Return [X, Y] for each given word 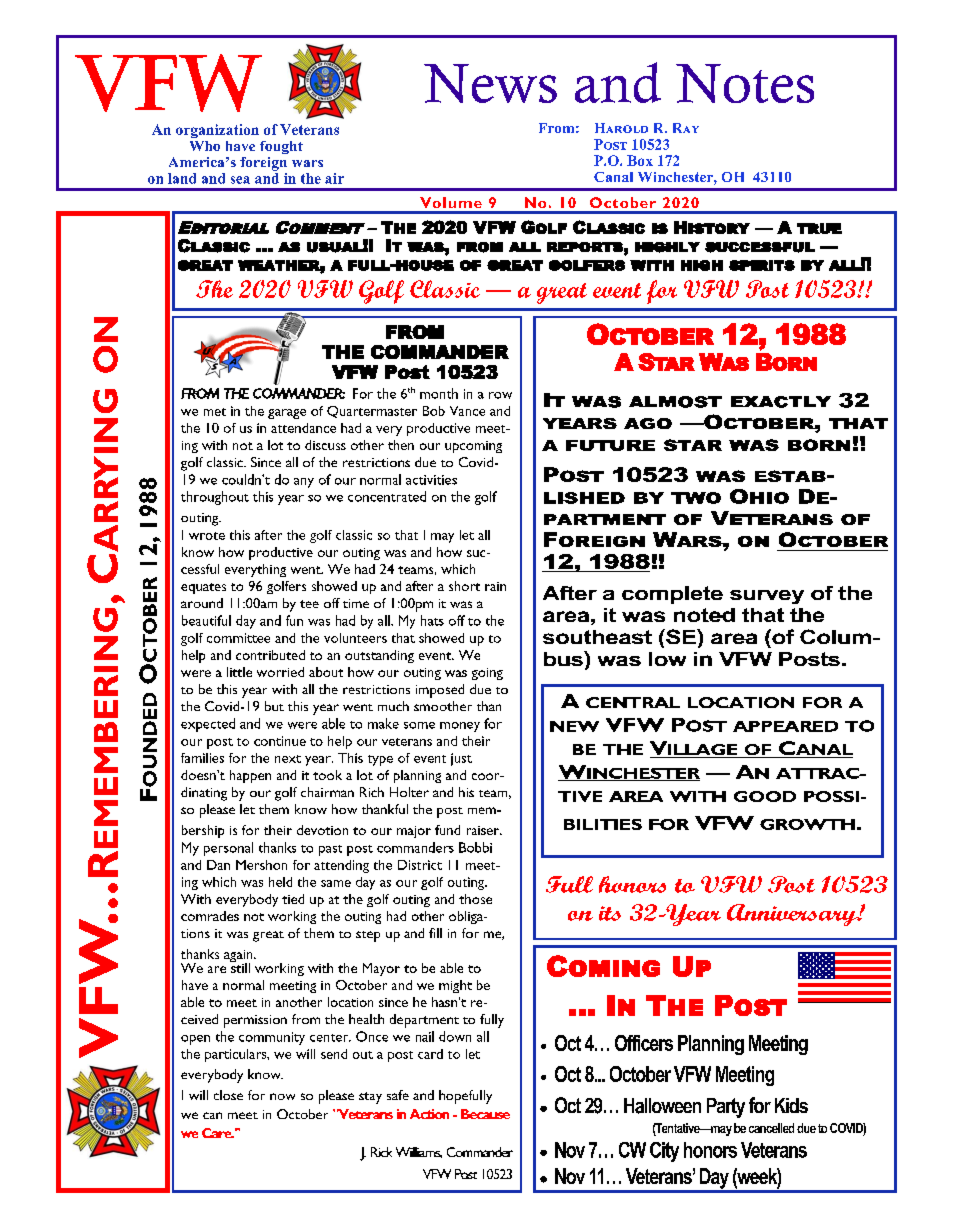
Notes [745, 83]
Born [786, 362]
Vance [467, 411]
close [228, 1095]
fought [281, 147]
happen [250, 776]
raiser [484, 830]
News [490, 83]
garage [287, 414]
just [461, 759]
